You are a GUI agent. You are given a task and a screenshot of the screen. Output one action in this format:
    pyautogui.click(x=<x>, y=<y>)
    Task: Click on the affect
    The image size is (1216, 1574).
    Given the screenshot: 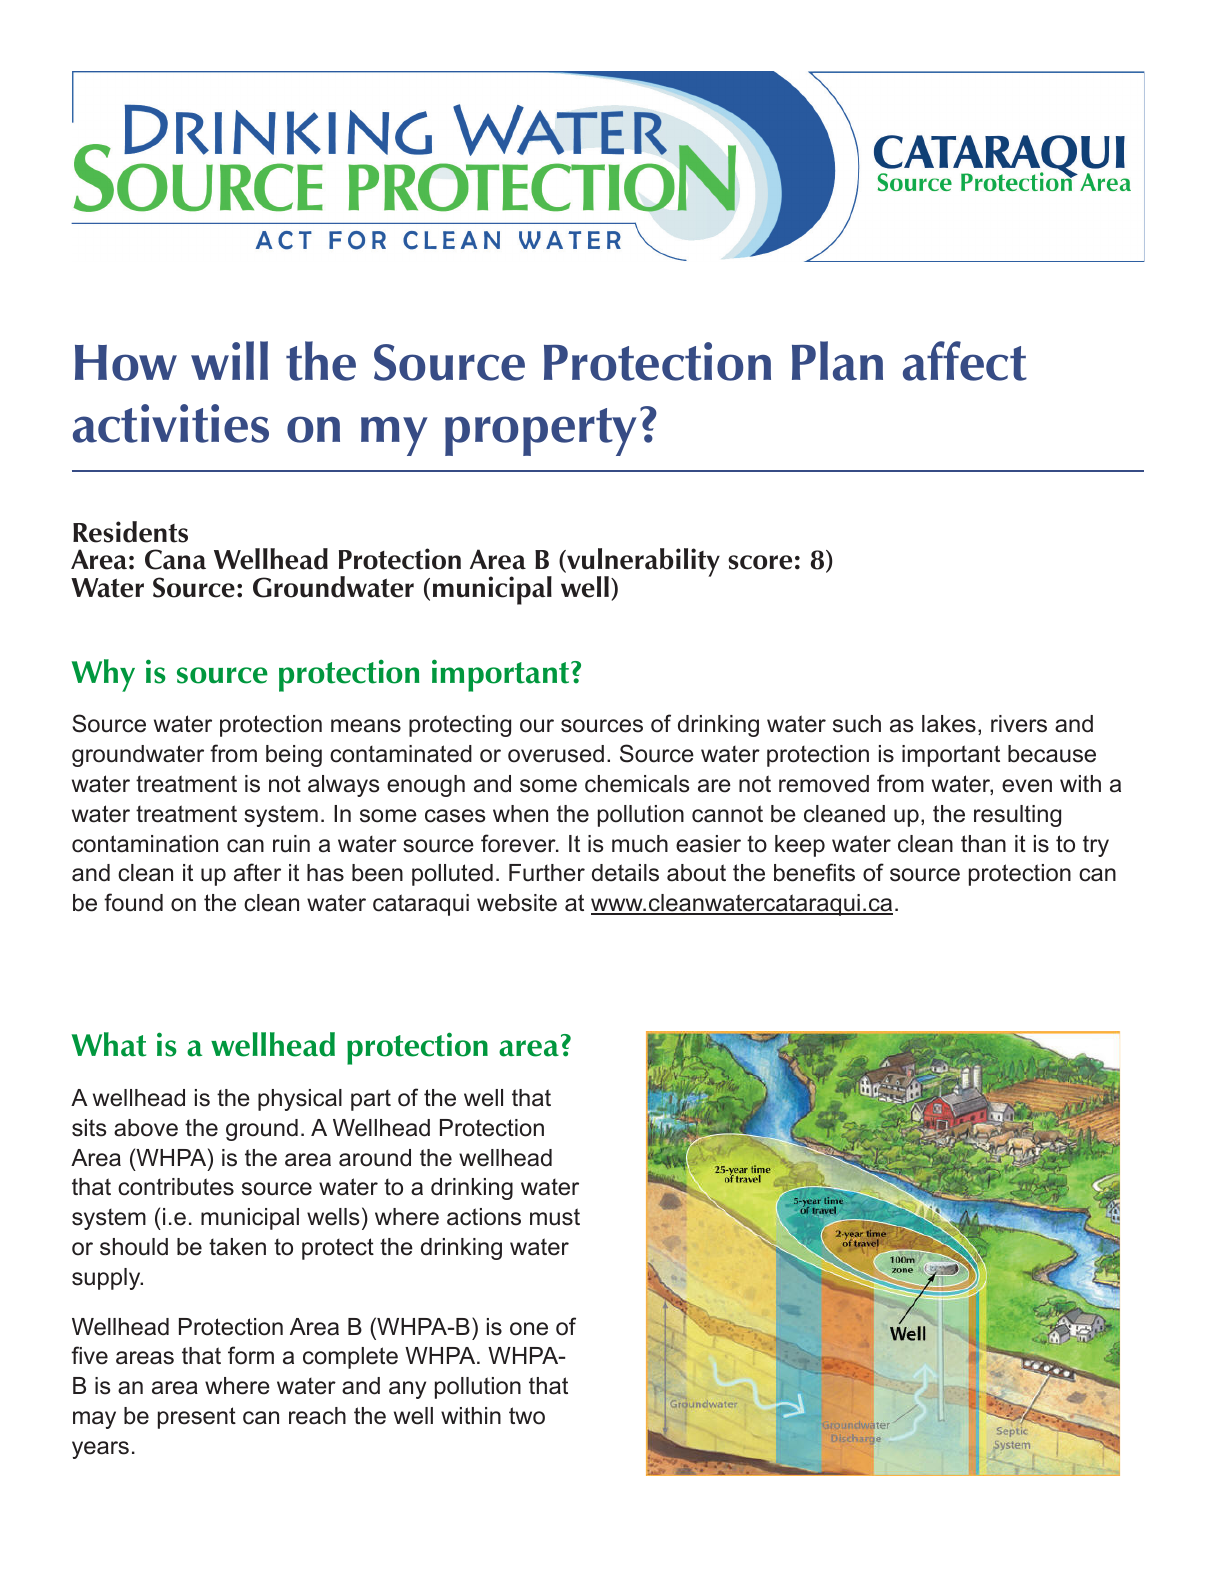 What is the action you would take?
    pyautogui.click(x=965, y=361)
